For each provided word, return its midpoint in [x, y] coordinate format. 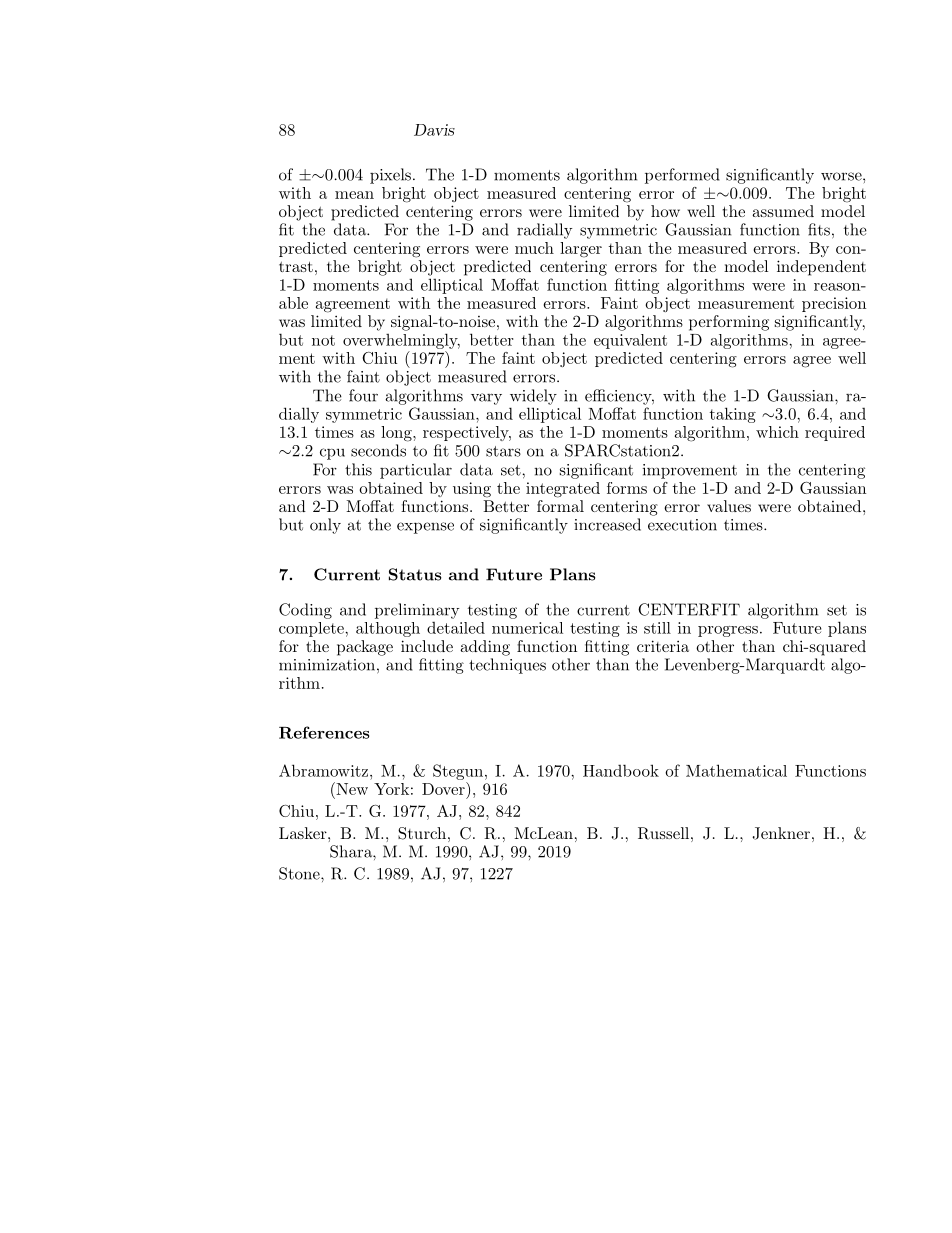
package [365, 648]
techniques [507, 666]
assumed [783, 211]
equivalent [630, 341]
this [358, 469]
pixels [390, 176]
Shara [352, 851]
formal [560, 506]
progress [728, 631]
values [729, 506]
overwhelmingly [401, 341]
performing [729, 323]
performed [682, 176]
